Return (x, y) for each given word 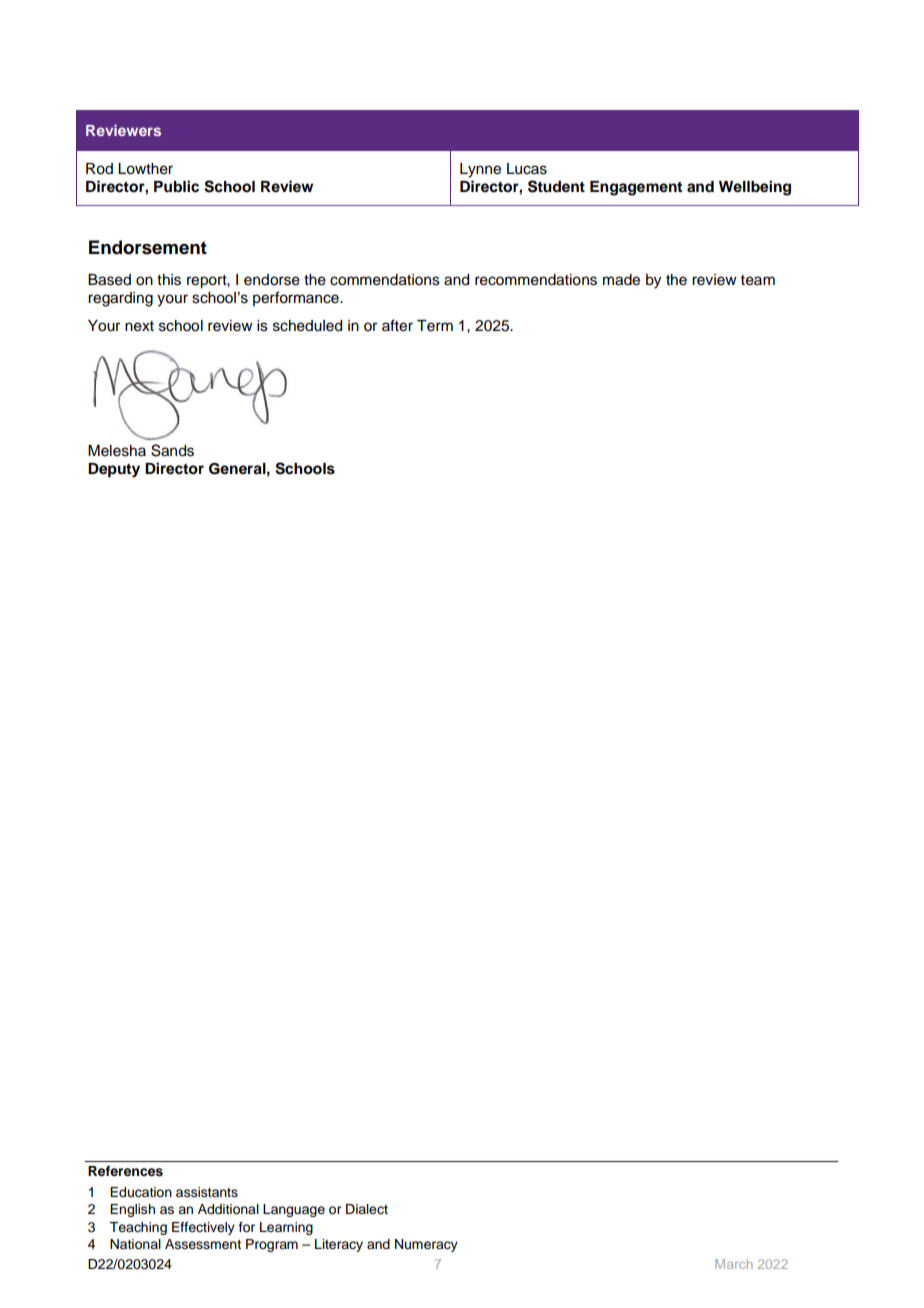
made (621, 280)
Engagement (636, 188)
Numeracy (426, 1245)
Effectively (203, 1228)
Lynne (480, 170)
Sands (172, 450)
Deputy (114, 470)
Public (176, 186)
